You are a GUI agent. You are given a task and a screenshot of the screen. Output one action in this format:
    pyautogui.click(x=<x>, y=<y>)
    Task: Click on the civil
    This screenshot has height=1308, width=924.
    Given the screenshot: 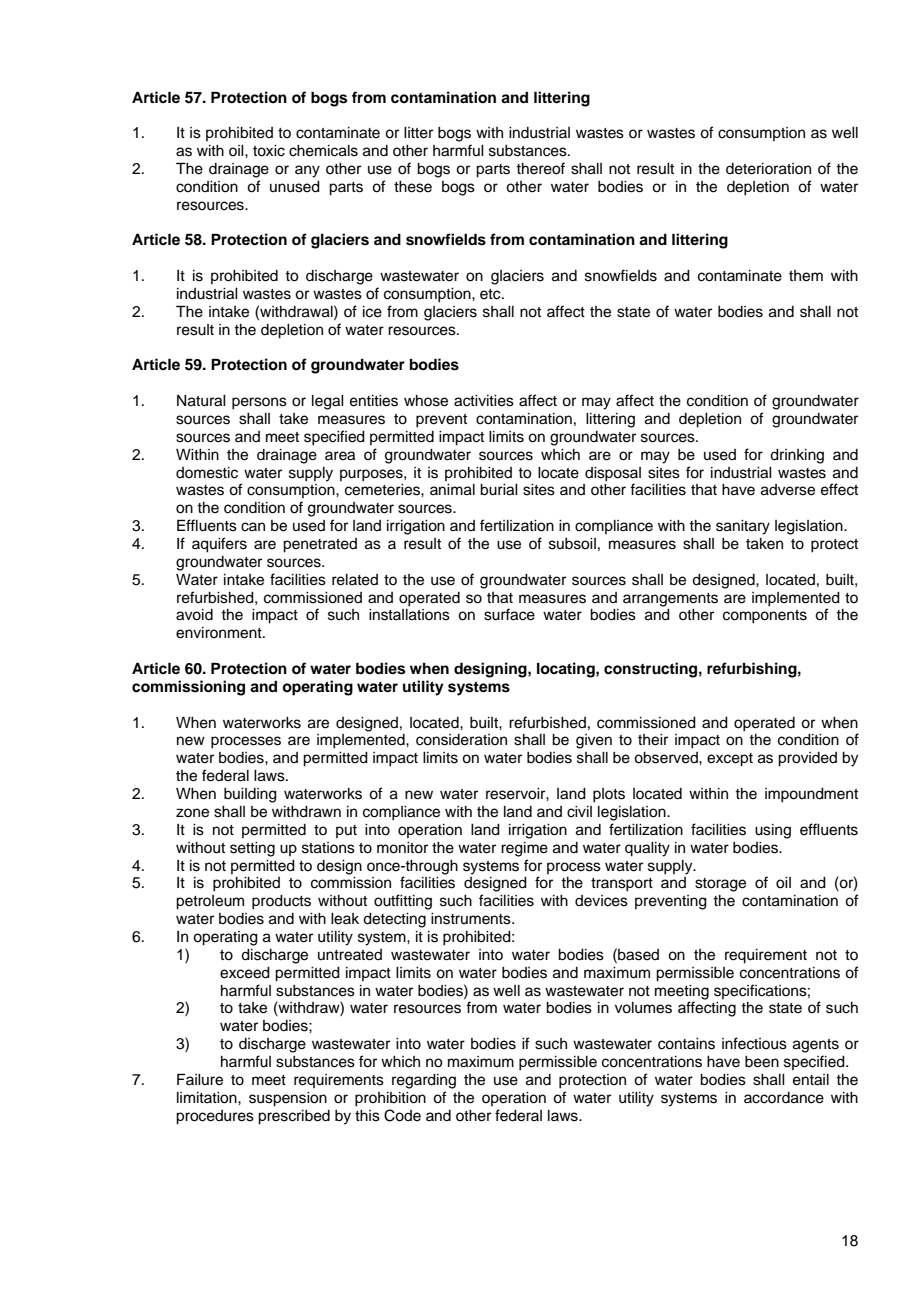 What is the action you would take?
    pyautogui.click(x=579, y=812)
